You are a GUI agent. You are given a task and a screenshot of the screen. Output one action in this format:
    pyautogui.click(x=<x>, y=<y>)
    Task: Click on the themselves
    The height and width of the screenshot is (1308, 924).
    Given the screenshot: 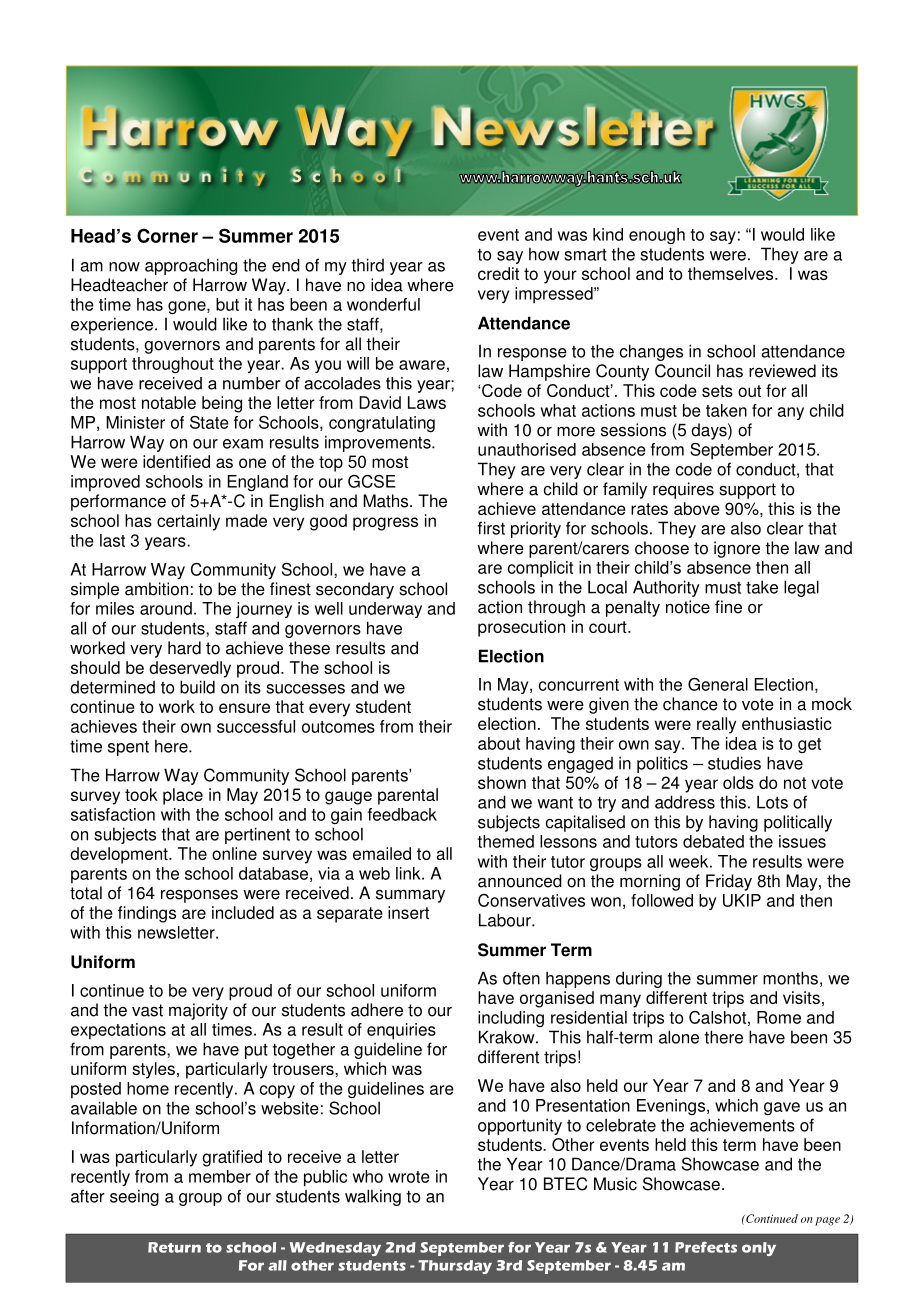 What is the action you would take?
    pyautogui.click(x=732, y=273)
